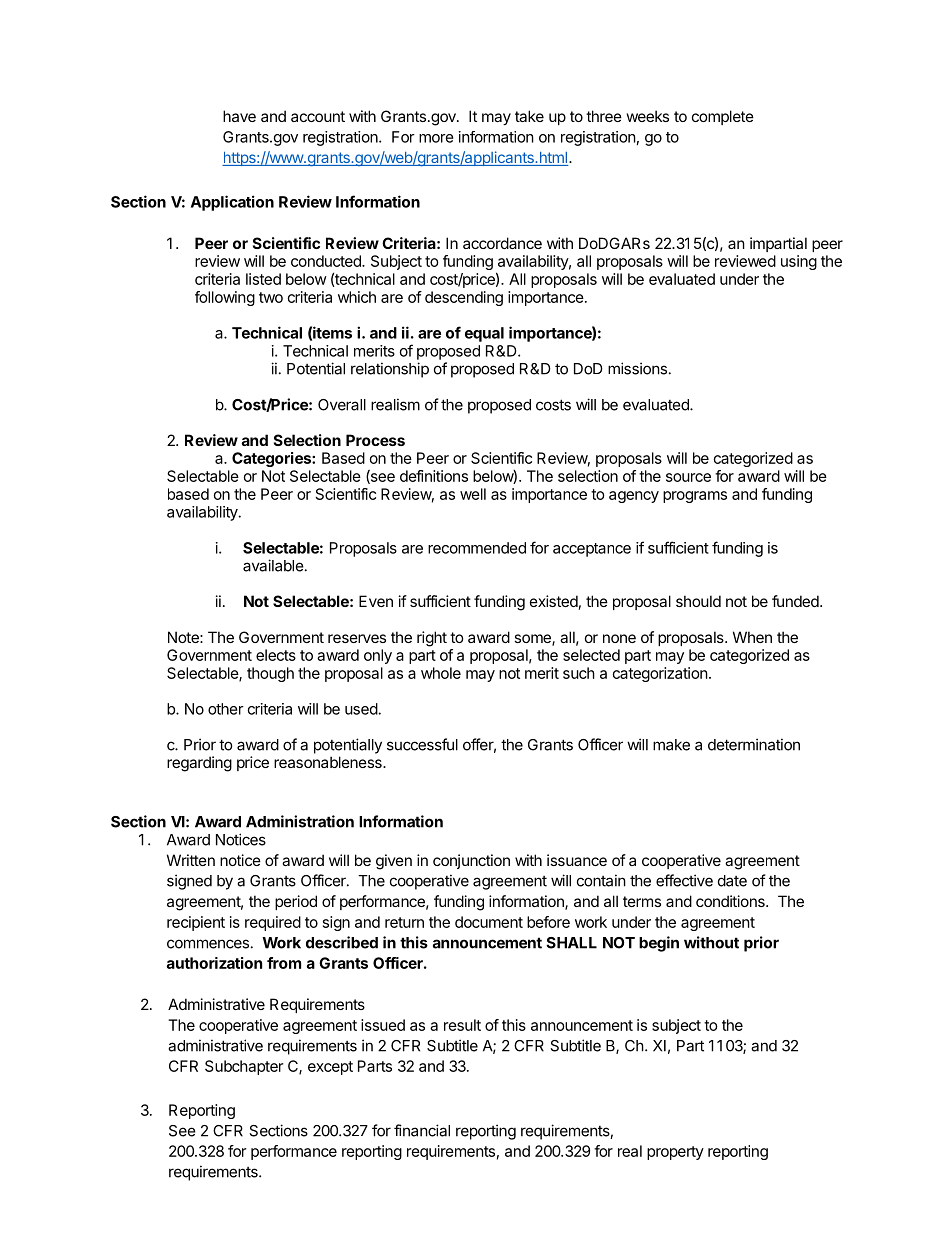  I want to click on Administration, so click(300, 821).
